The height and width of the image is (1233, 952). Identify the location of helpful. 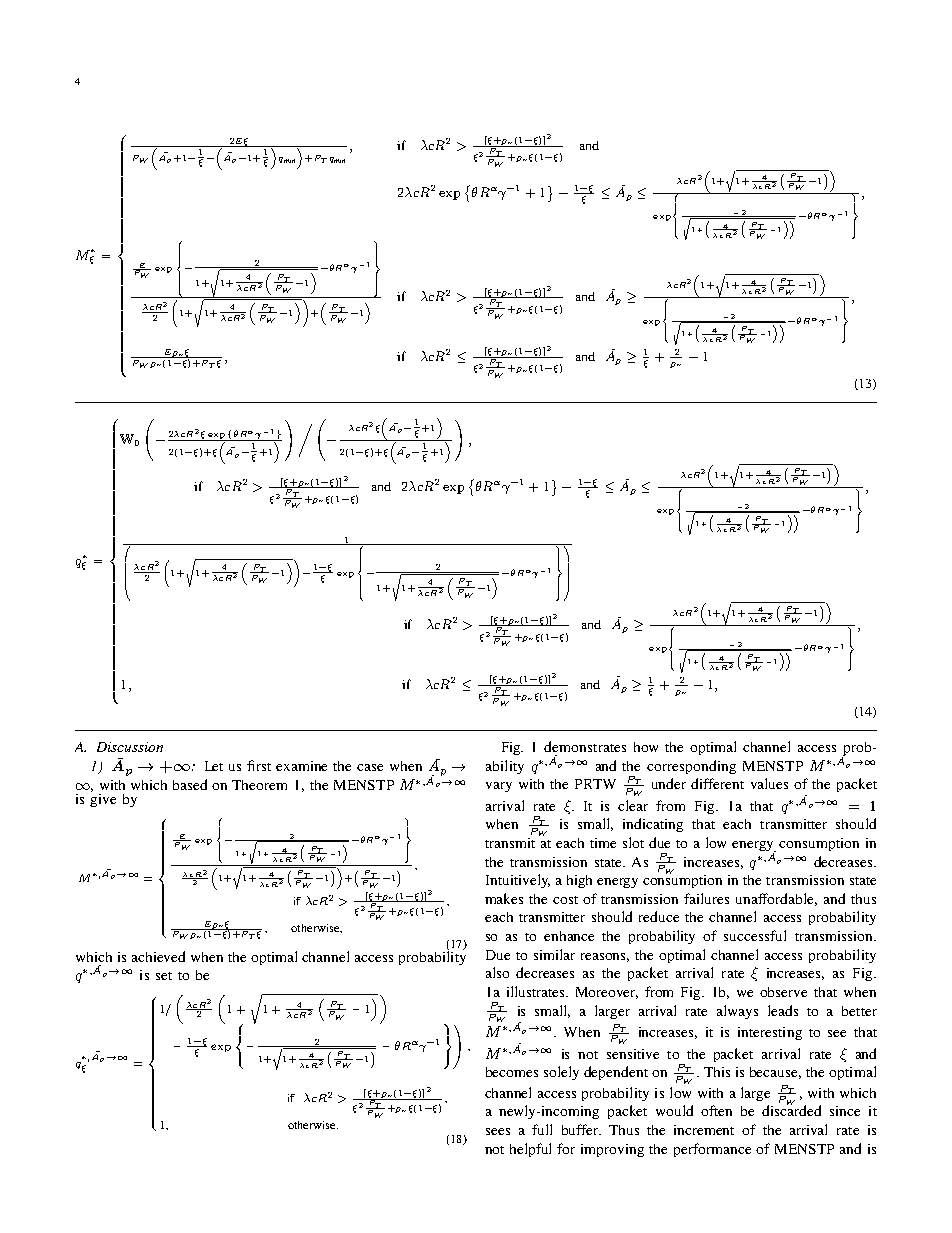
(530, 1150).
